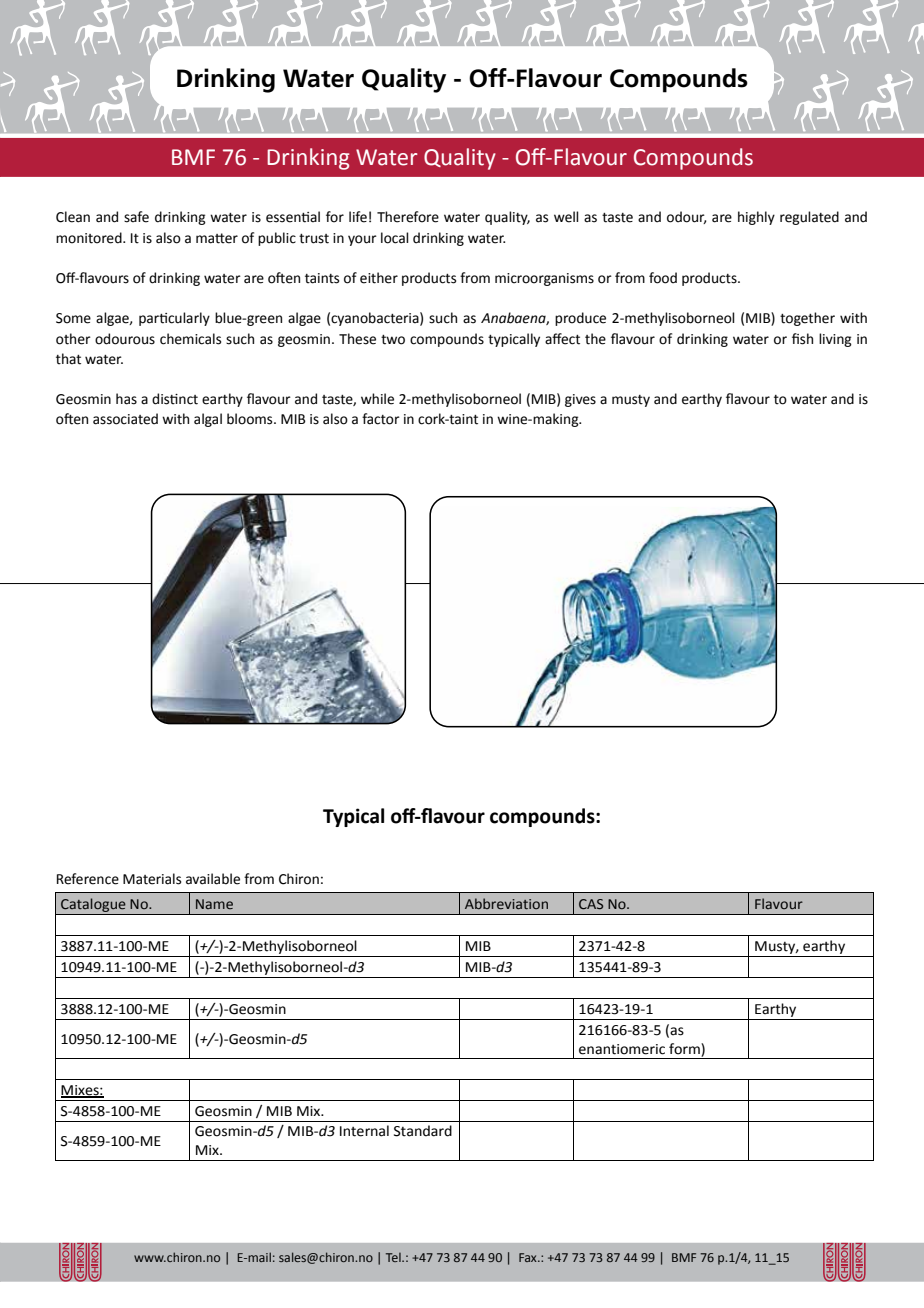 This document has height=1308, width=924. Describe the element at coordinates (756, 218) in the document. I see `highly` at that location.
